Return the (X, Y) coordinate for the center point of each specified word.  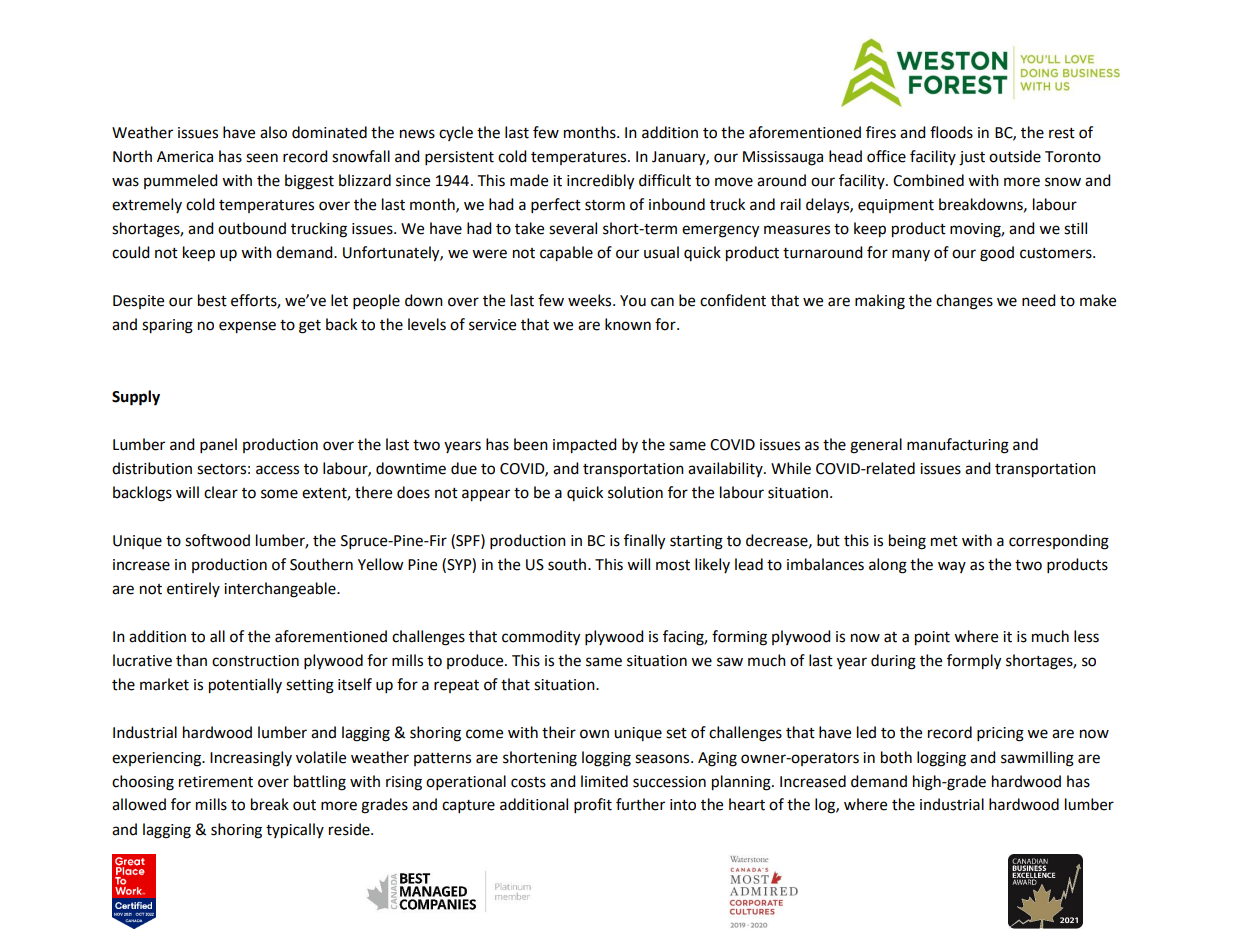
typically (295, 831)
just (972, 158)
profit (593, 806)
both (896, 757)
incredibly (600, 182)
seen (262, 158)
